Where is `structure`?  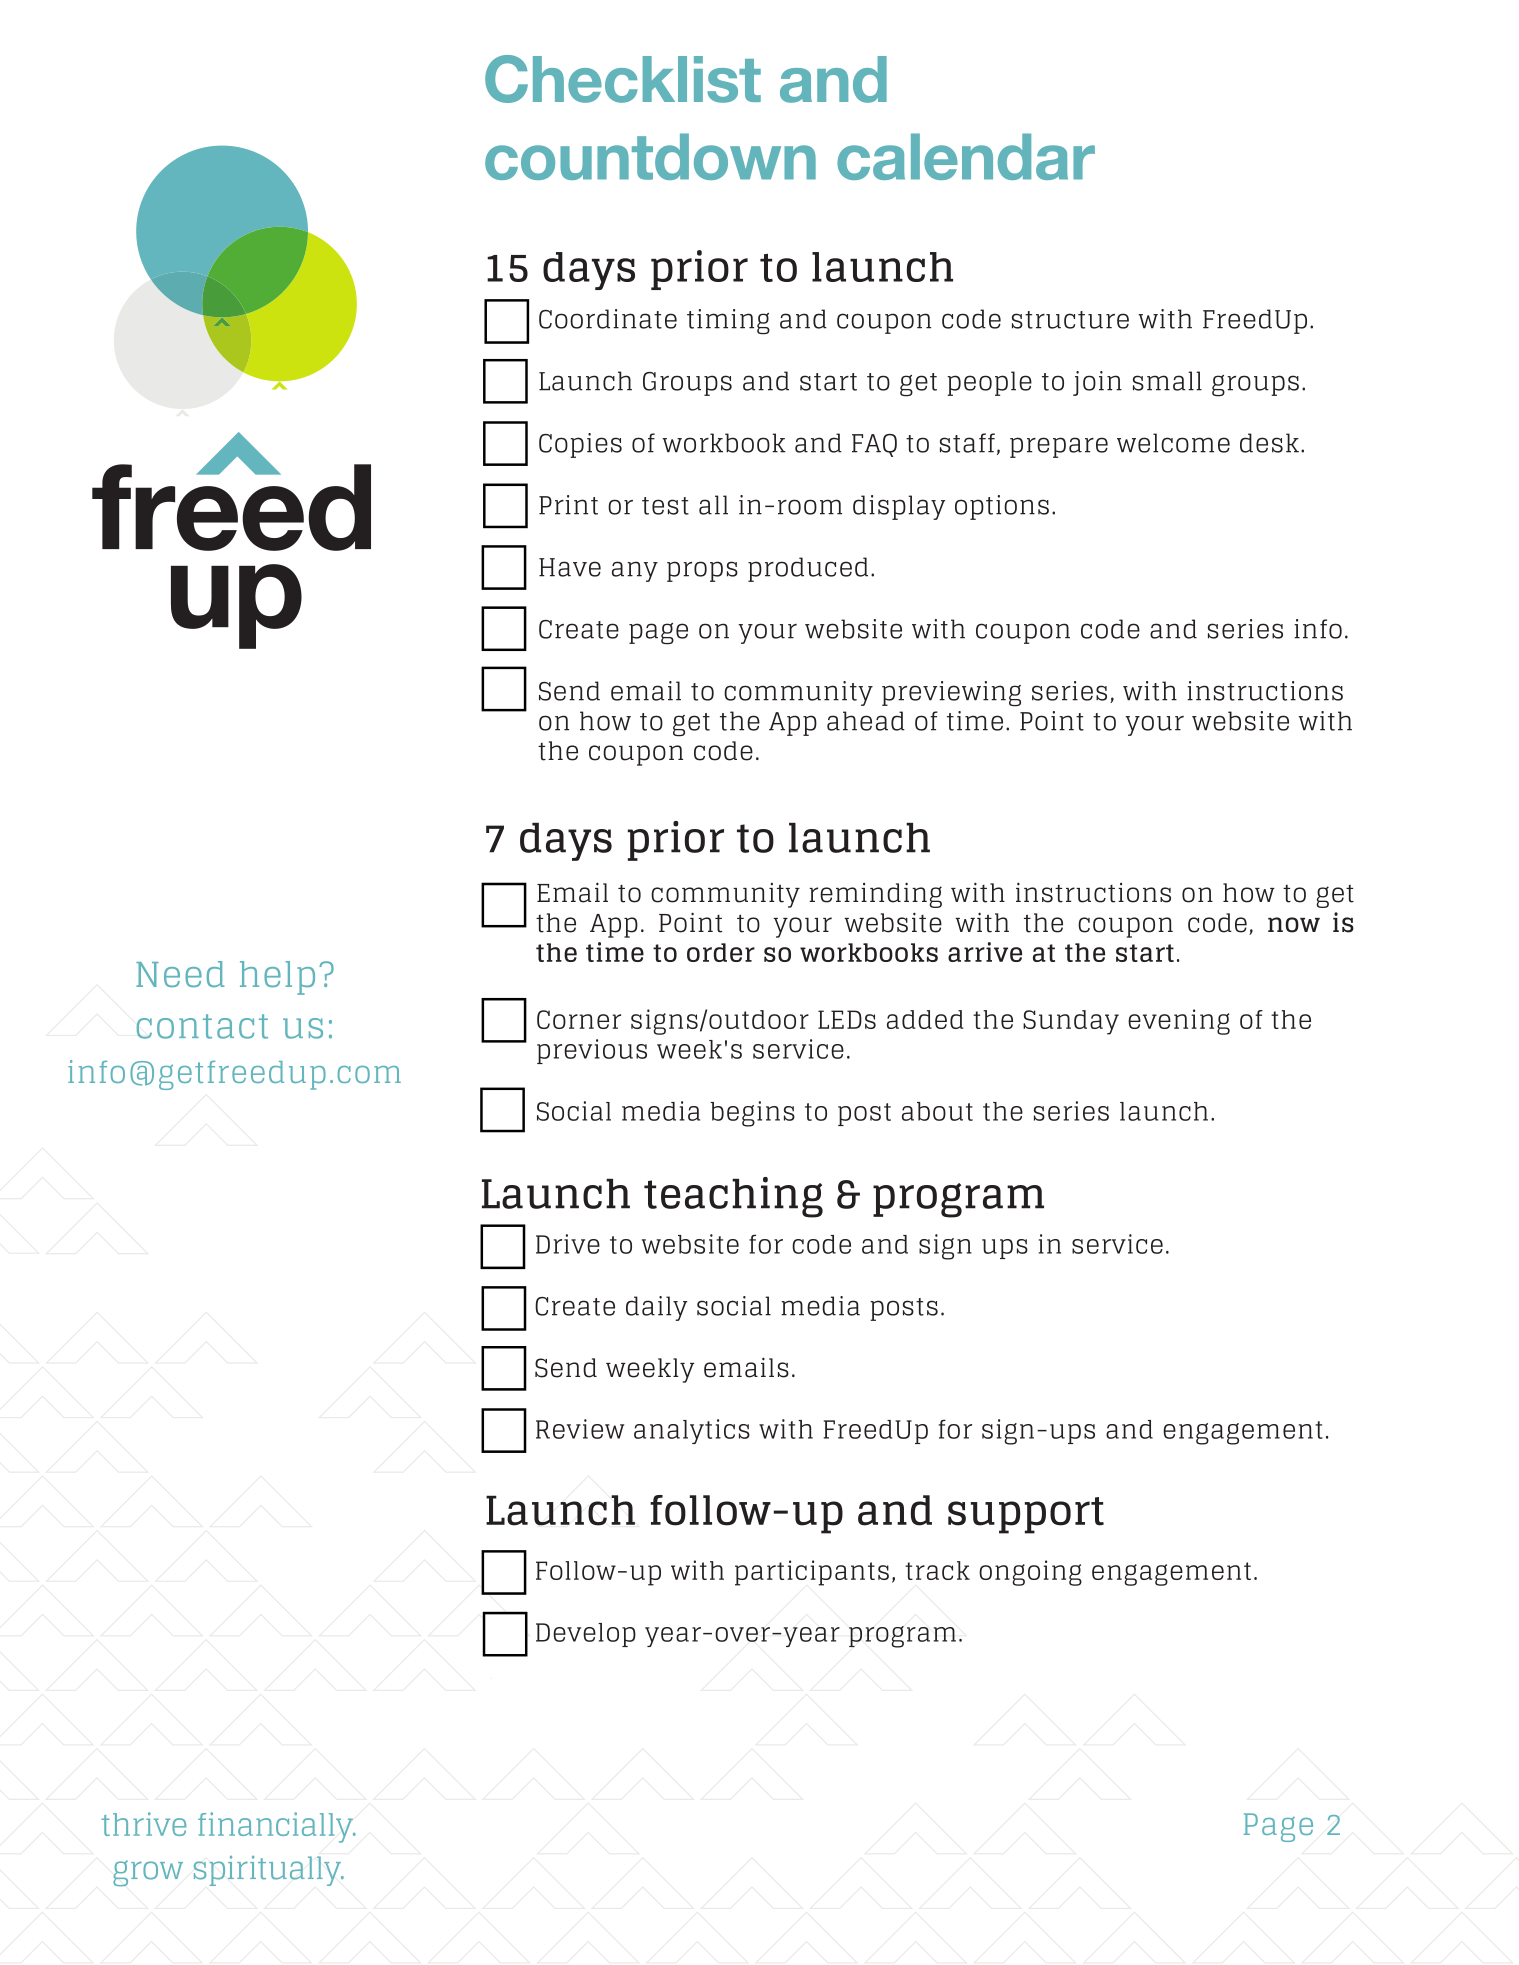 structure is located at coordinates (1070, 320).
